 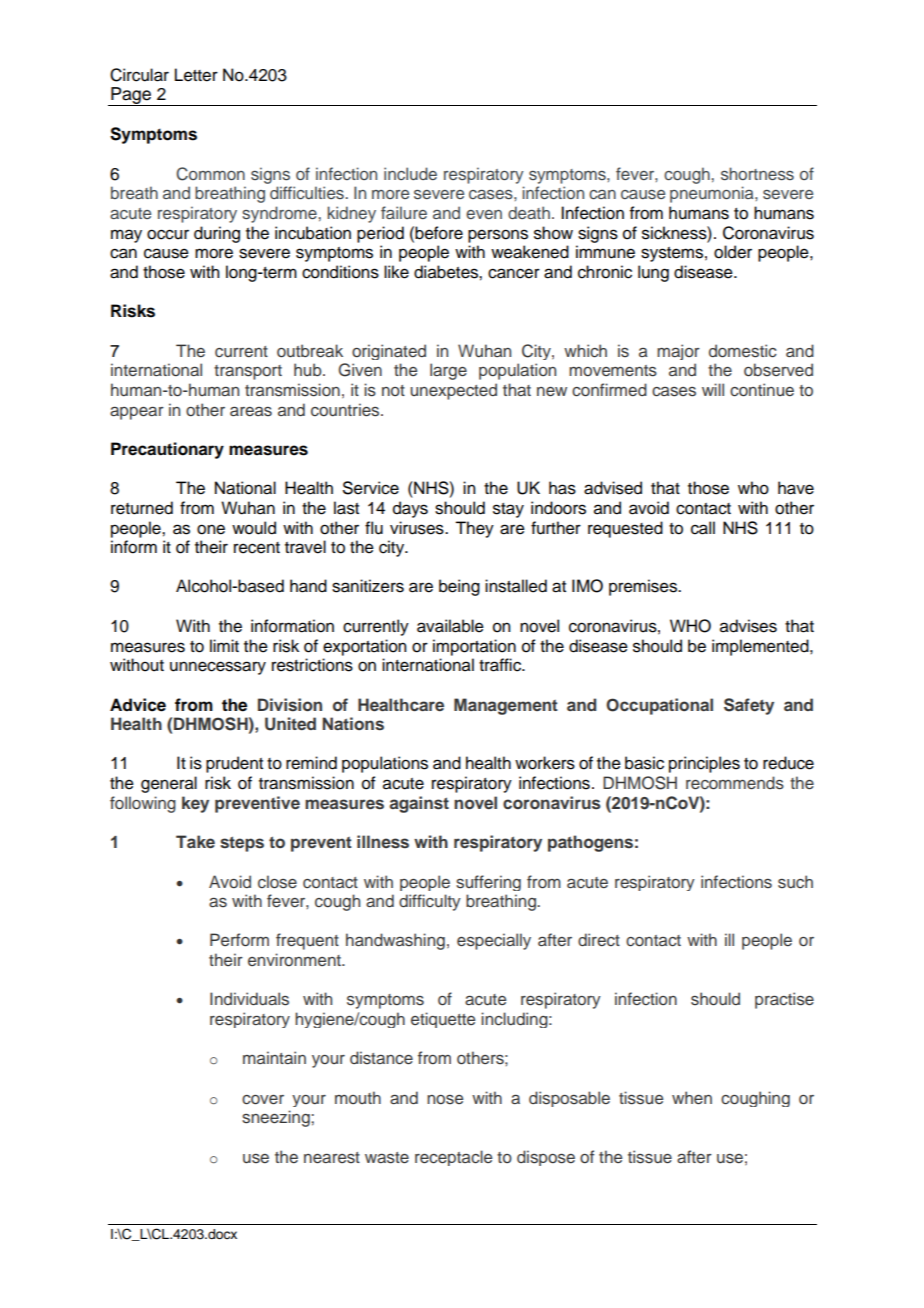 What do you see at coordinates (450, 626) in the image?
I see `available` at bounding box center [450, 626].
